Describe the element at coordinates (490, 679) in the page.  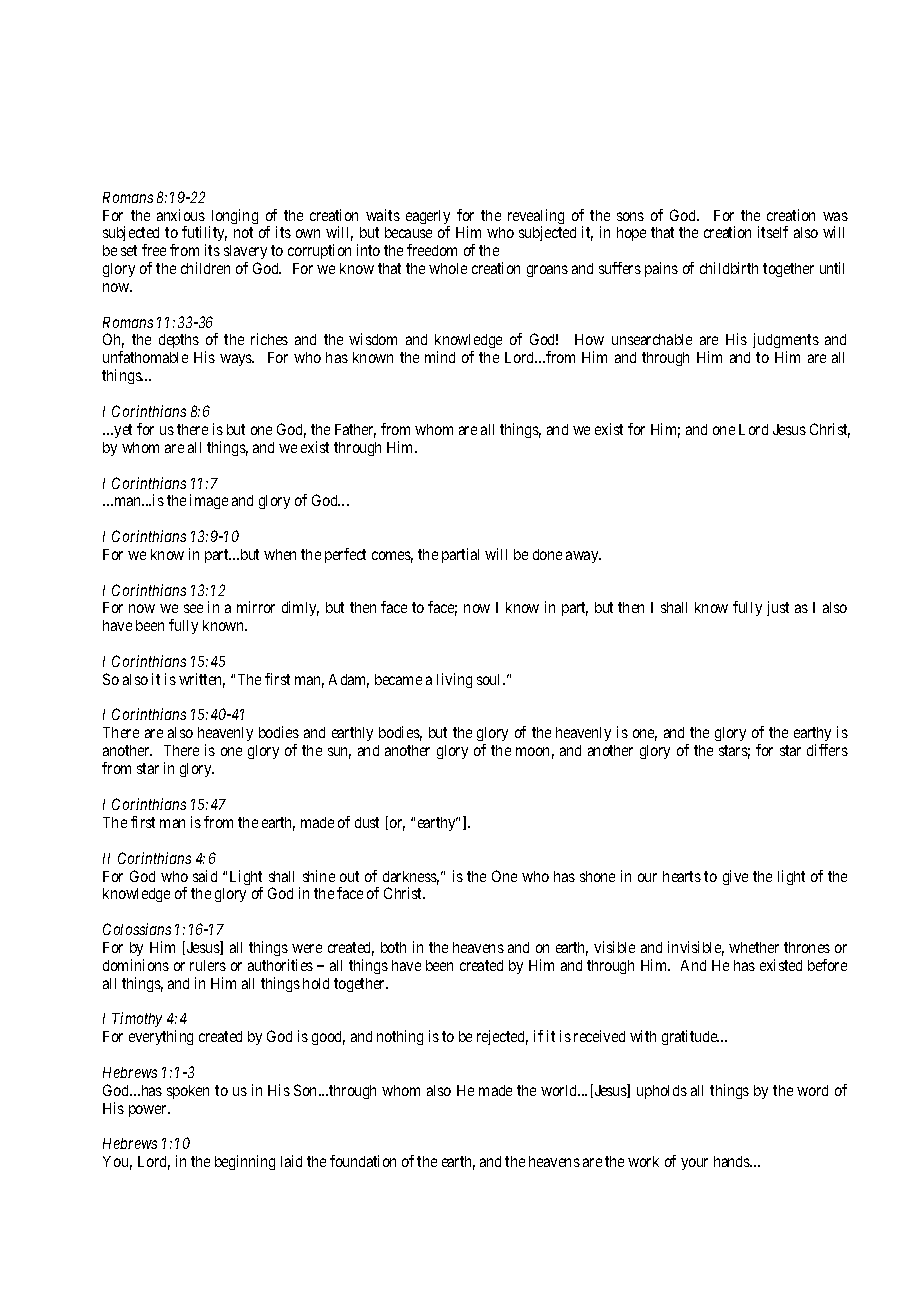
I see `soul` at that location.
